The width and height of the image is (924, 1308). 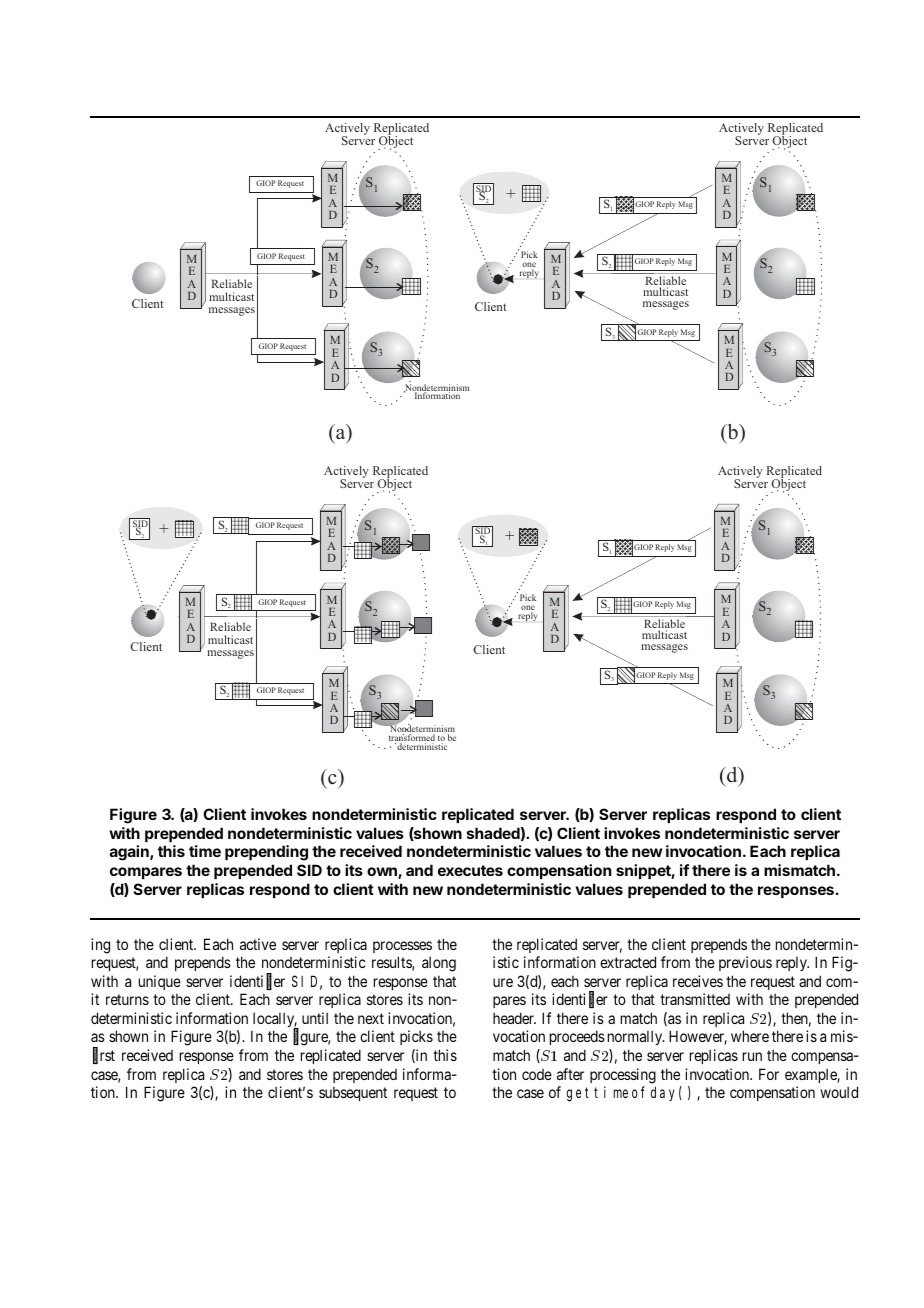 I want to click on receives, so click(x=698, y=981).
